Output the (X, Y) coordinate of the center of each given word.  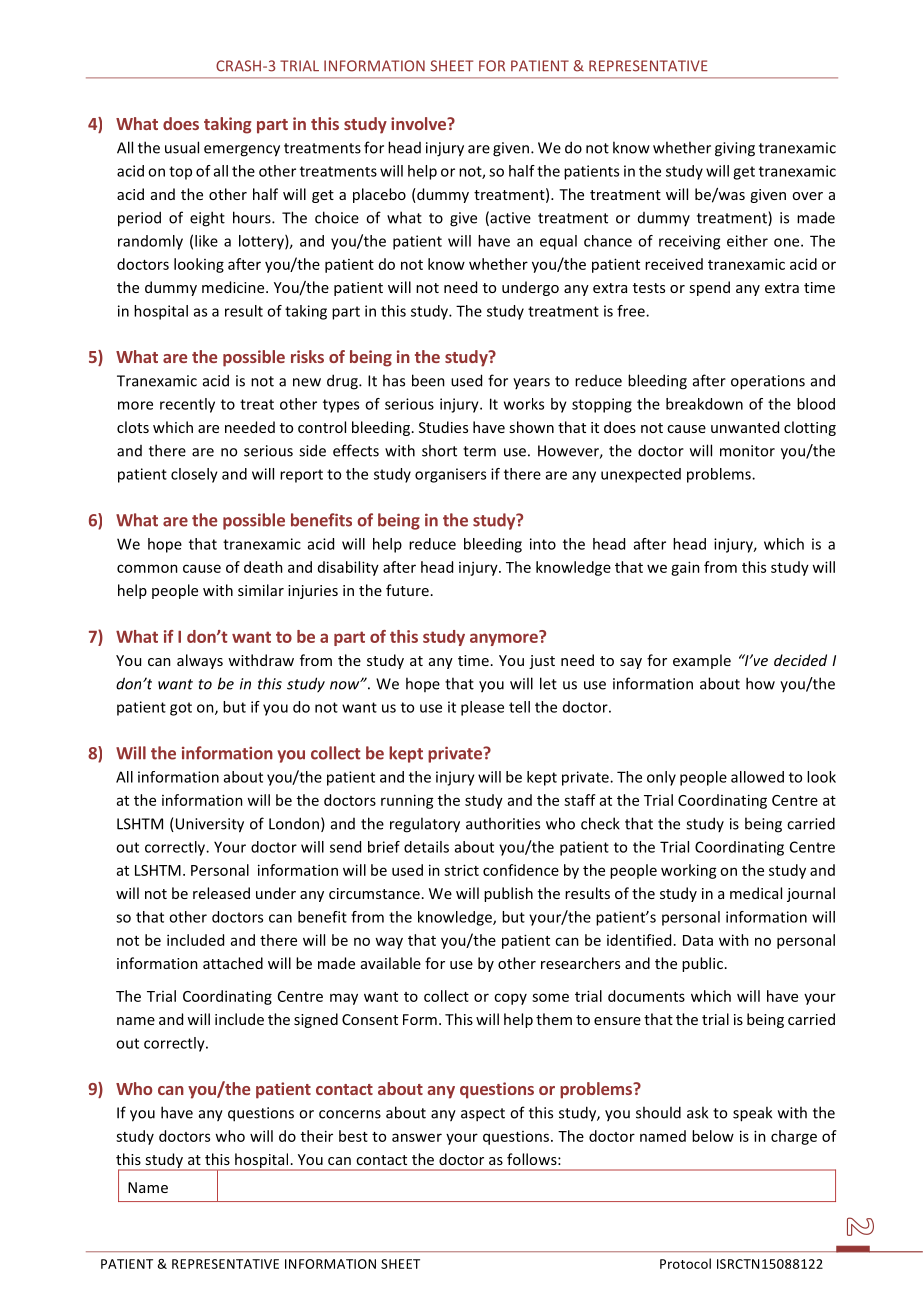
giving (735, 149)
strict (461, 870)
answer (417, 1137)
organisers (450, 475)
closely (194, 475)
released (221, 893)
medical (756, 893)
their (317, 1136)
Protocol (685, 1263)
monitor (747, 451)
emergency (242, 151)
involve (419, 123)
